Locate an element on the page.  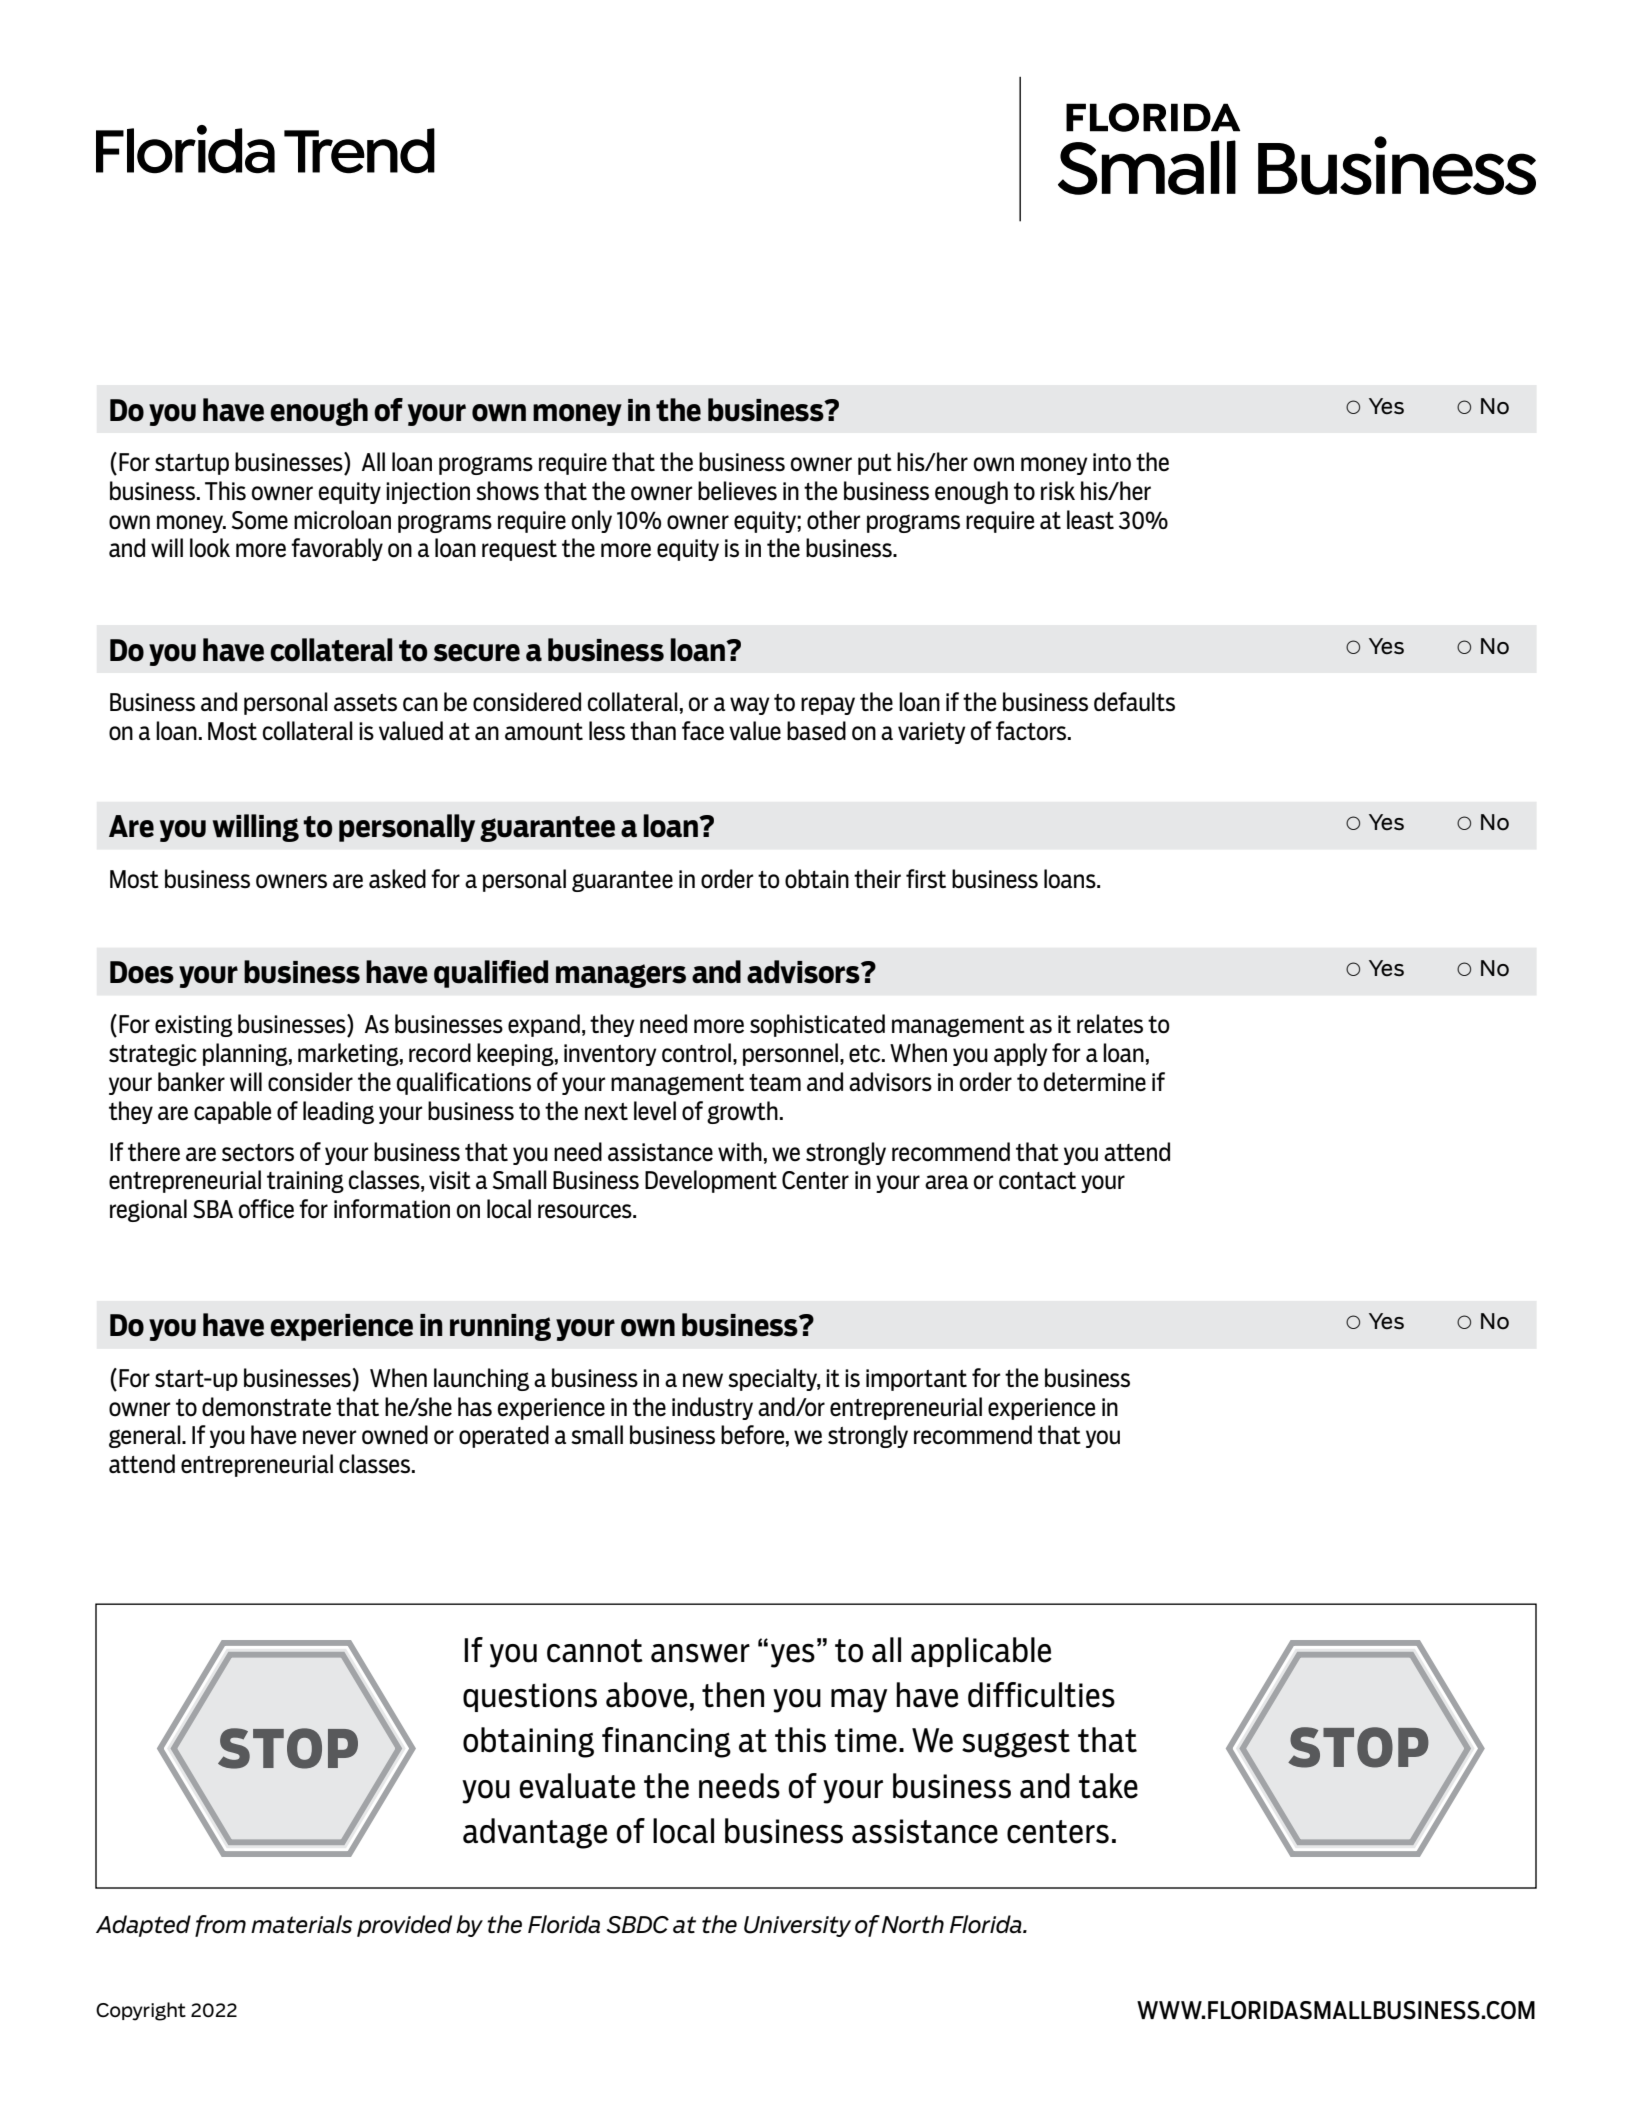
cannot is located at coordinates (595, 1651).
